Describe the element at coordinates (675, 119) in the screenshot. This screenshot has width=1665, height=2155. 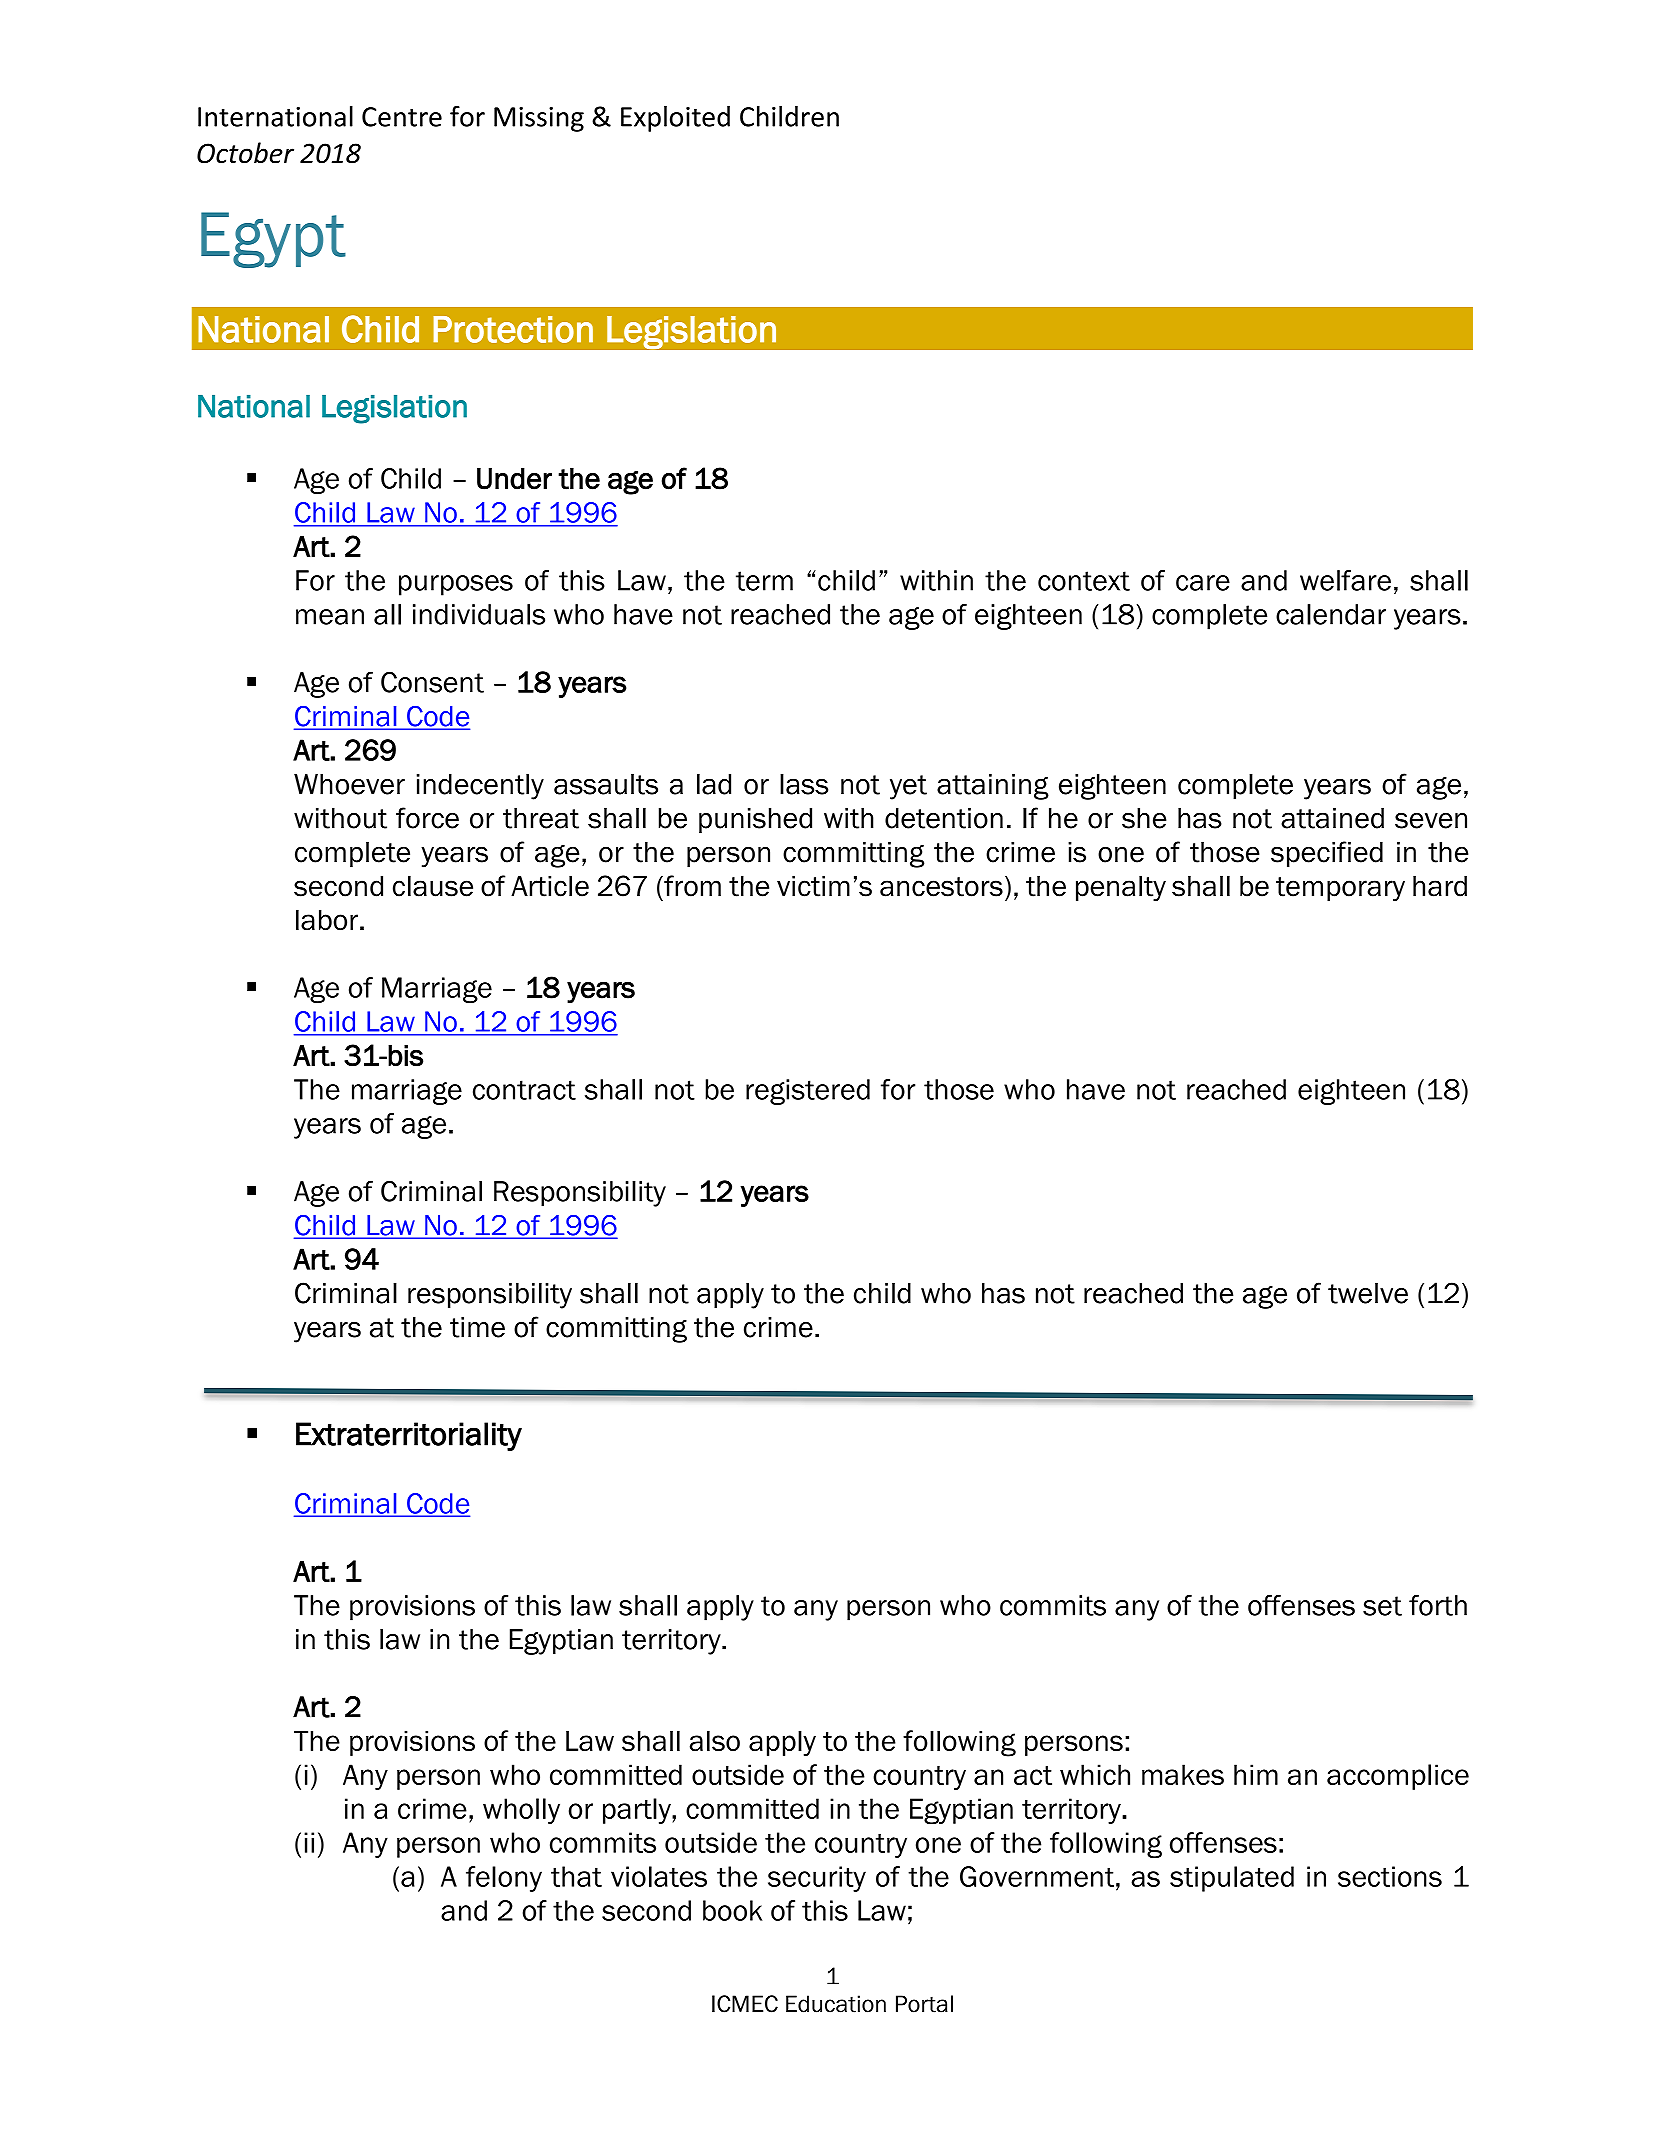
I see `Exploited` at that location.
